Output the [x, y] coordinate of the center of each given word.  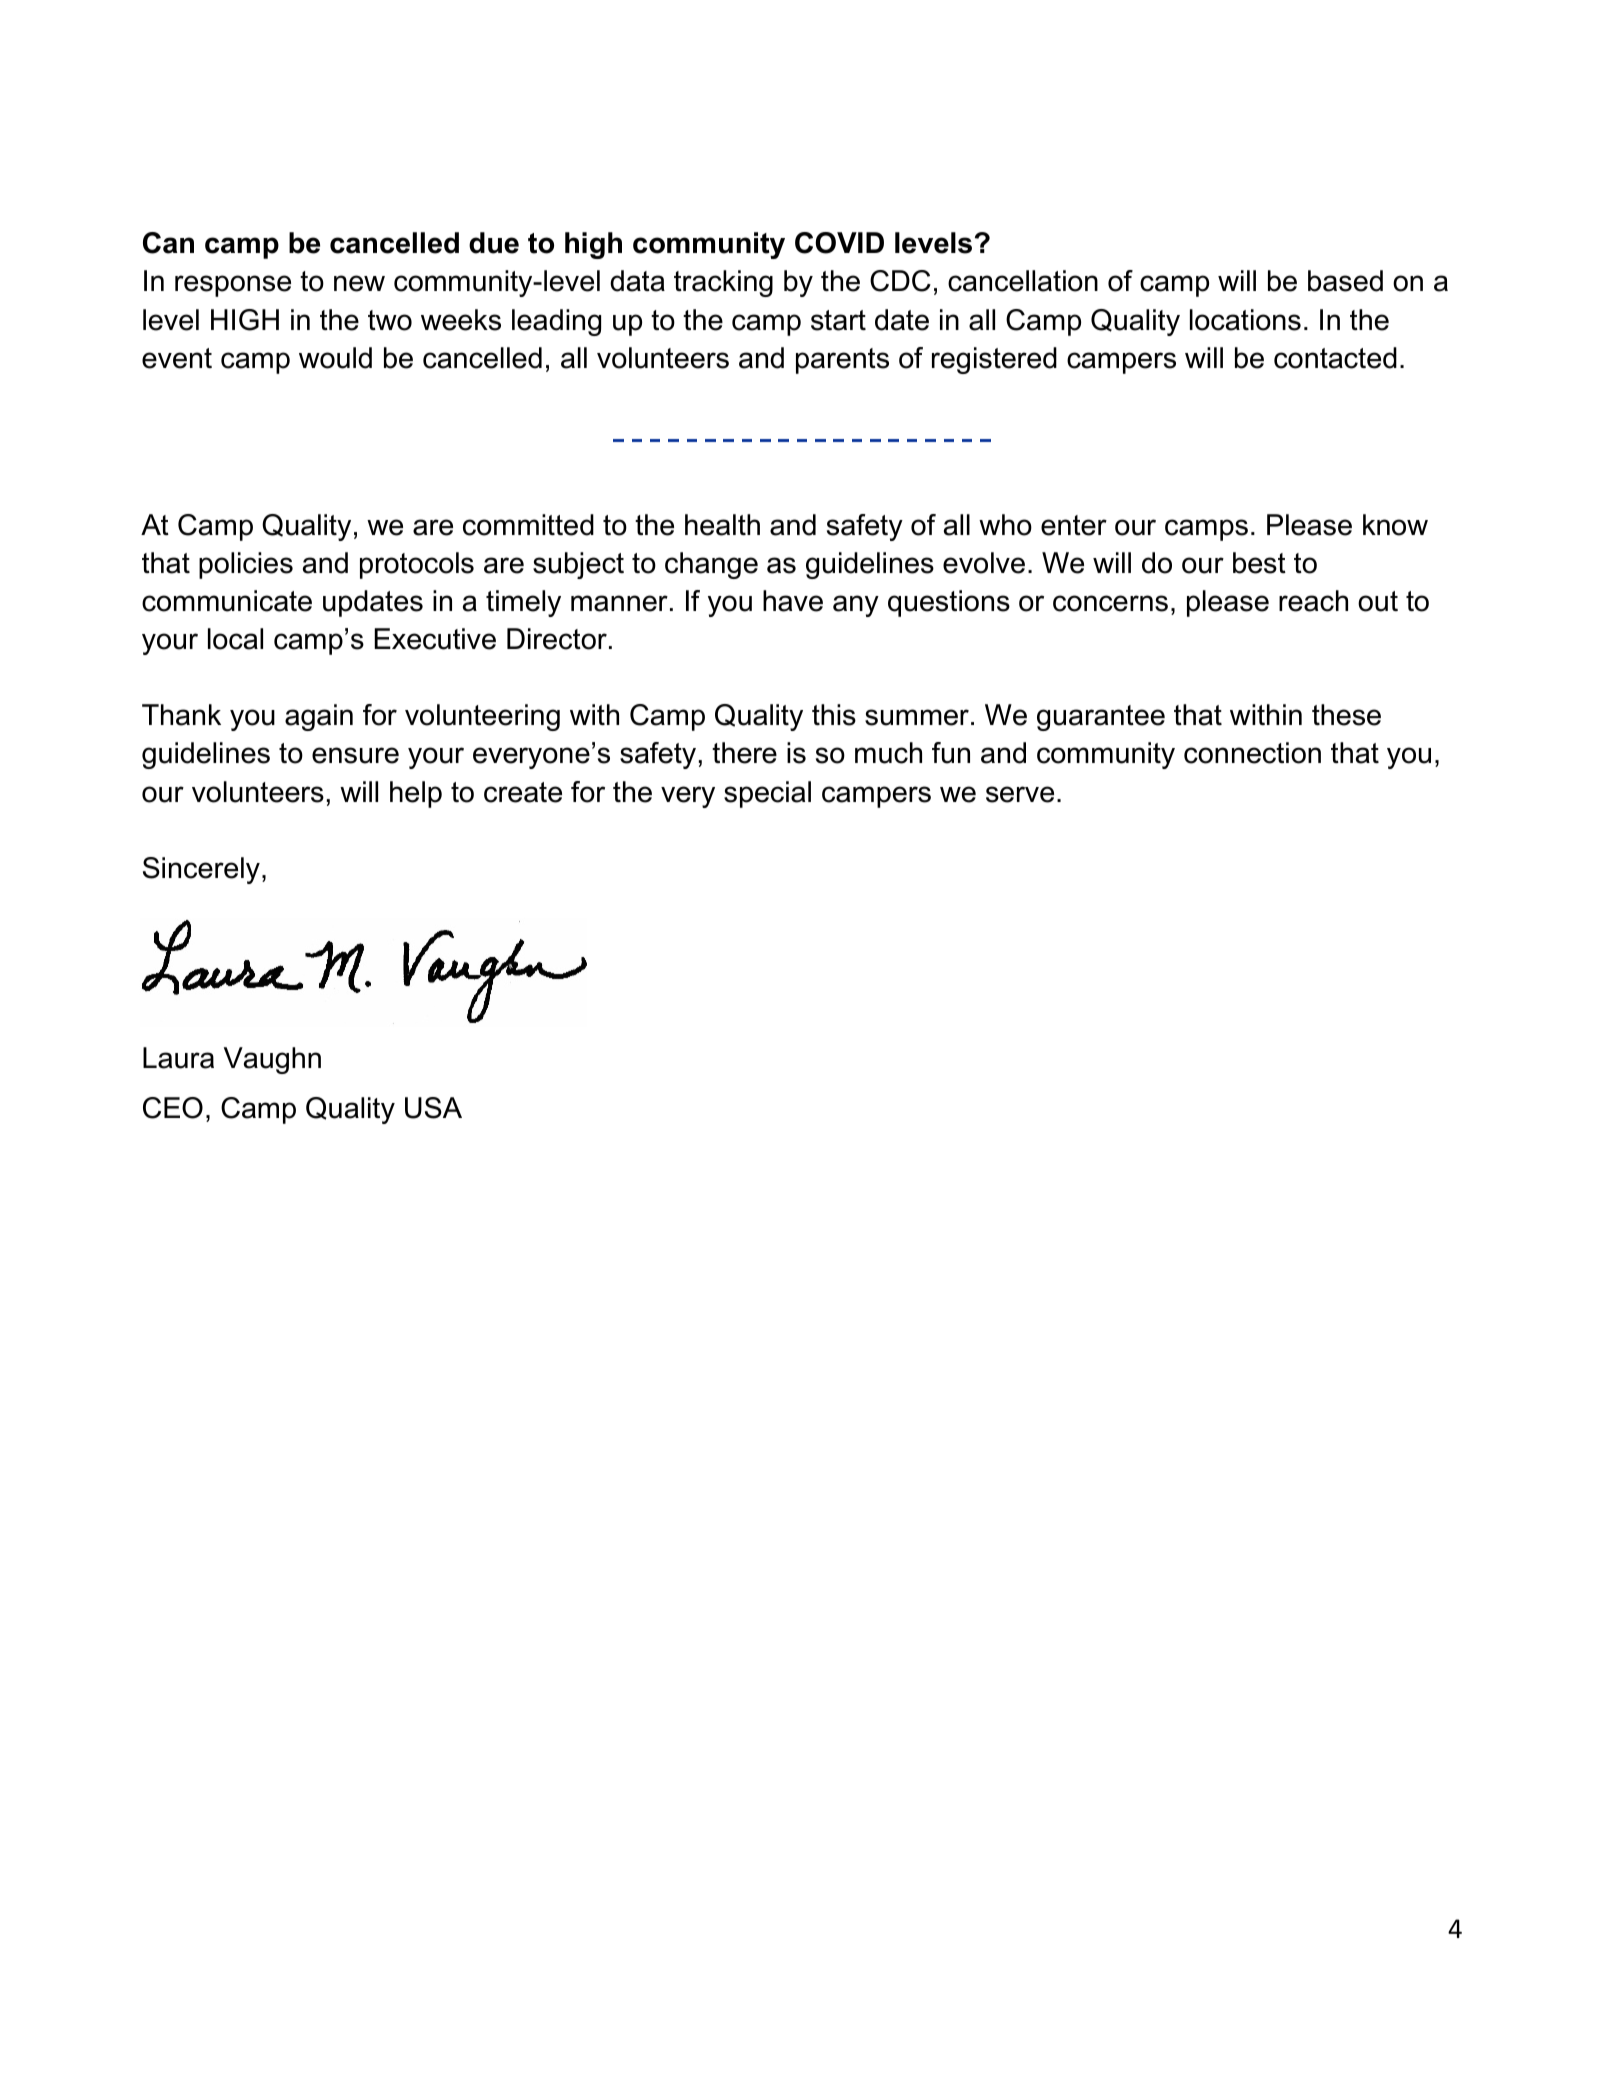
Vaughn [272, 1060]
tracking [723, 283]
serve [1020, 794]
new [359, 283]
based [1345, 281]
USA [433, 1108]
